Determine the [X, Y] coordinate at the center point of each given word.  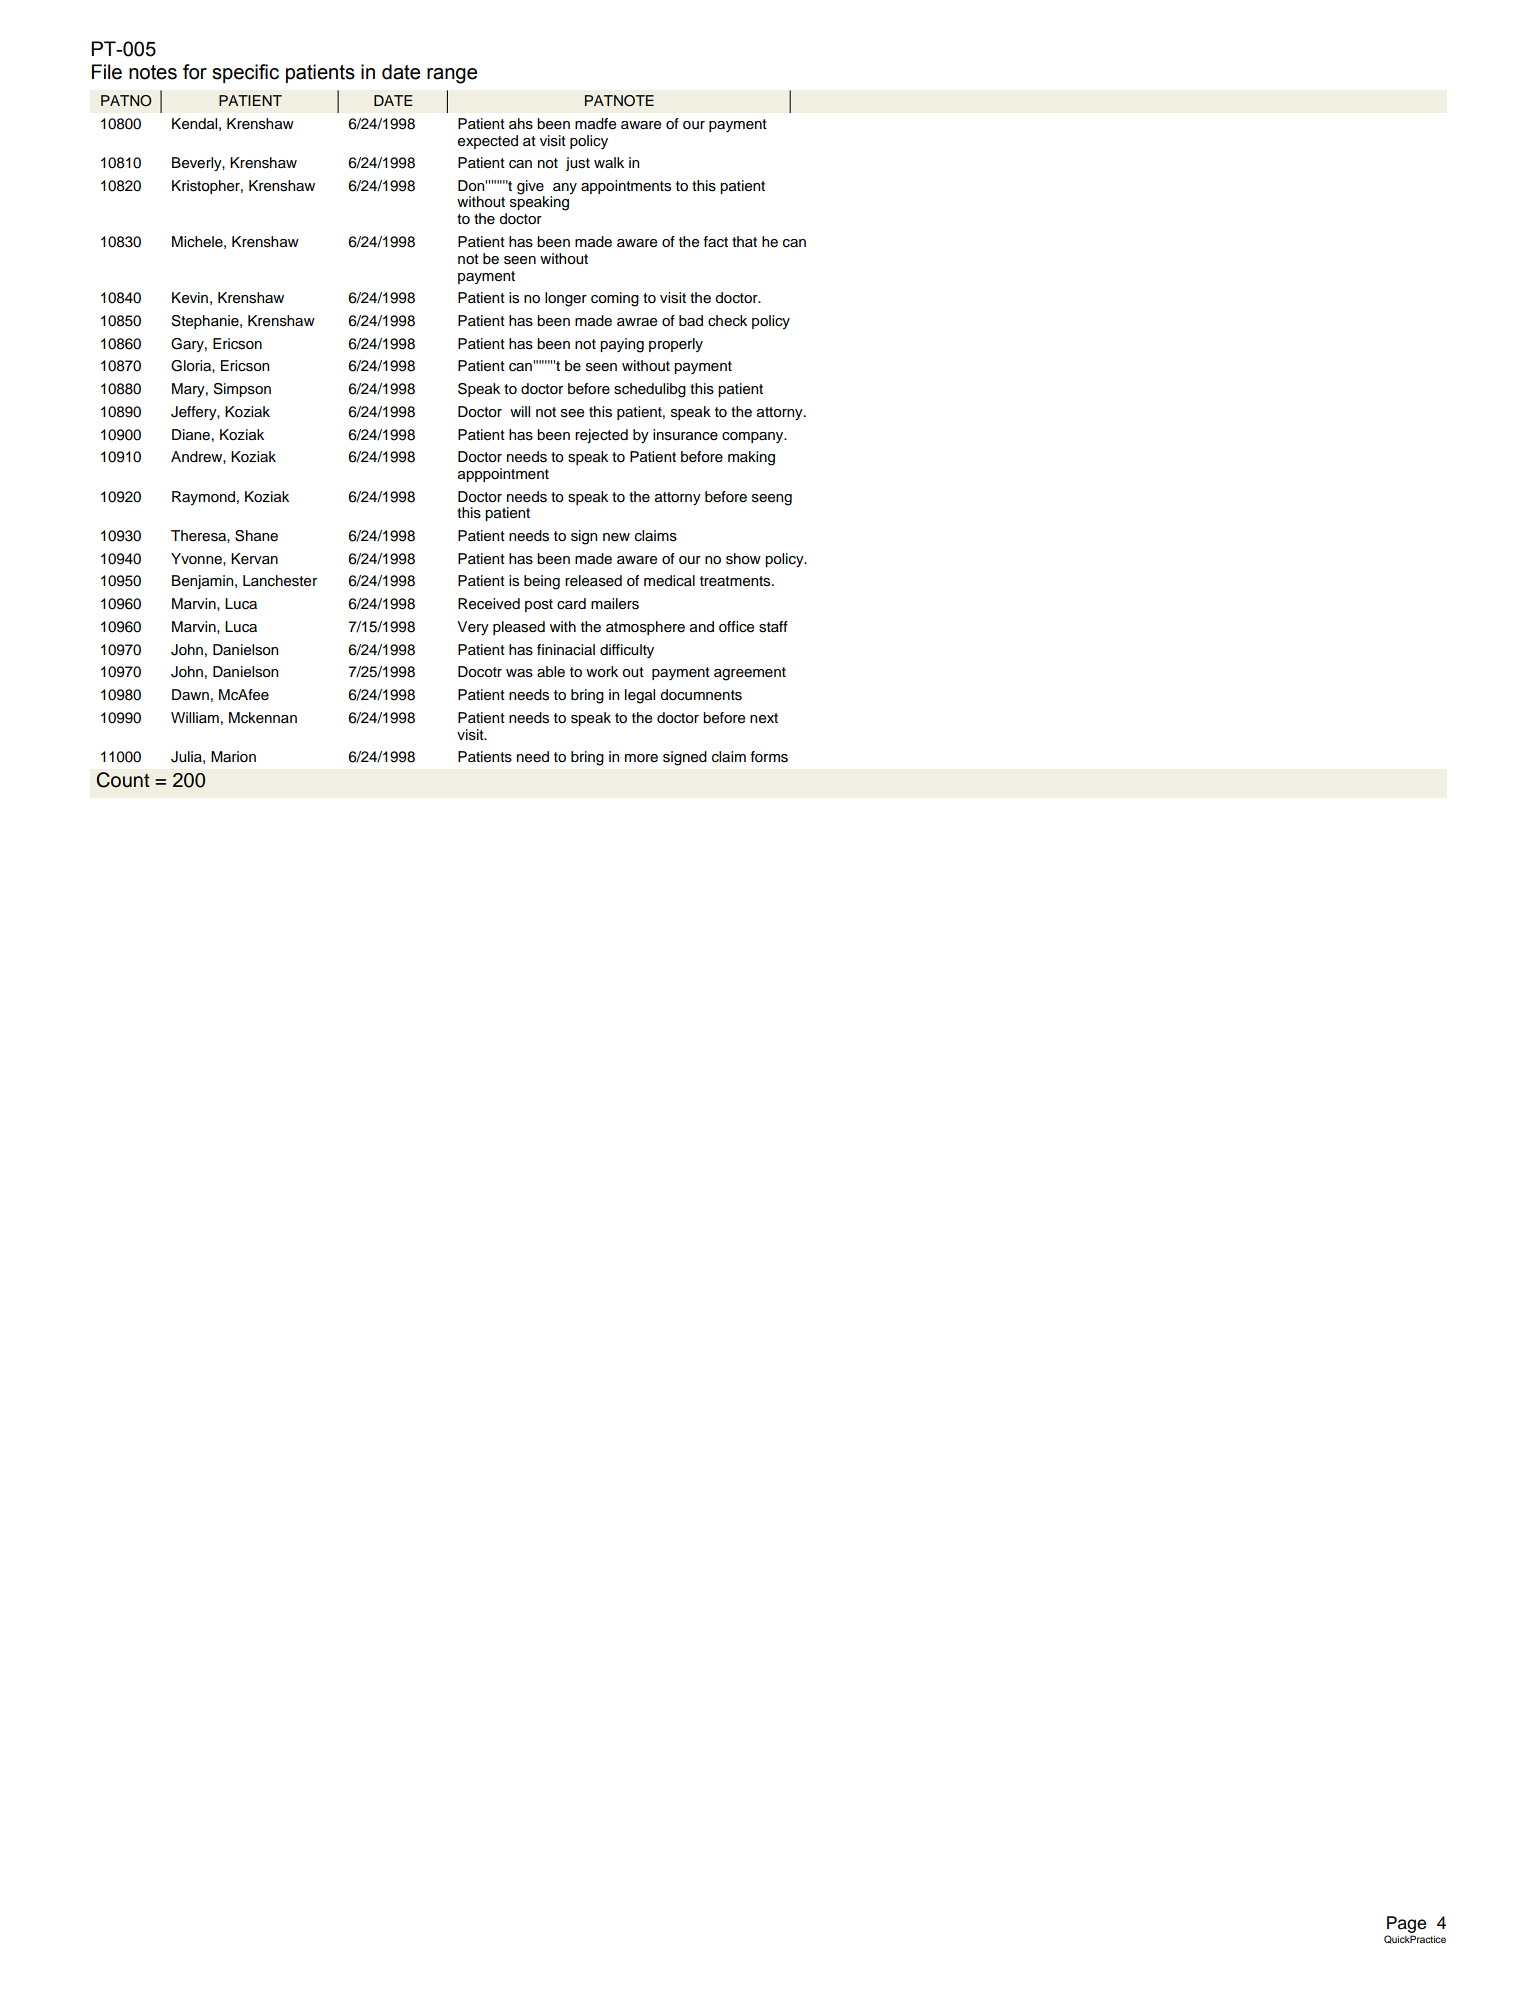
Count [123, 780]
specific [245, 73]
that [744, 241]
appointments [626, 187]
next [764, 718]
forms [769, 757]
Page [1406, 1926]
